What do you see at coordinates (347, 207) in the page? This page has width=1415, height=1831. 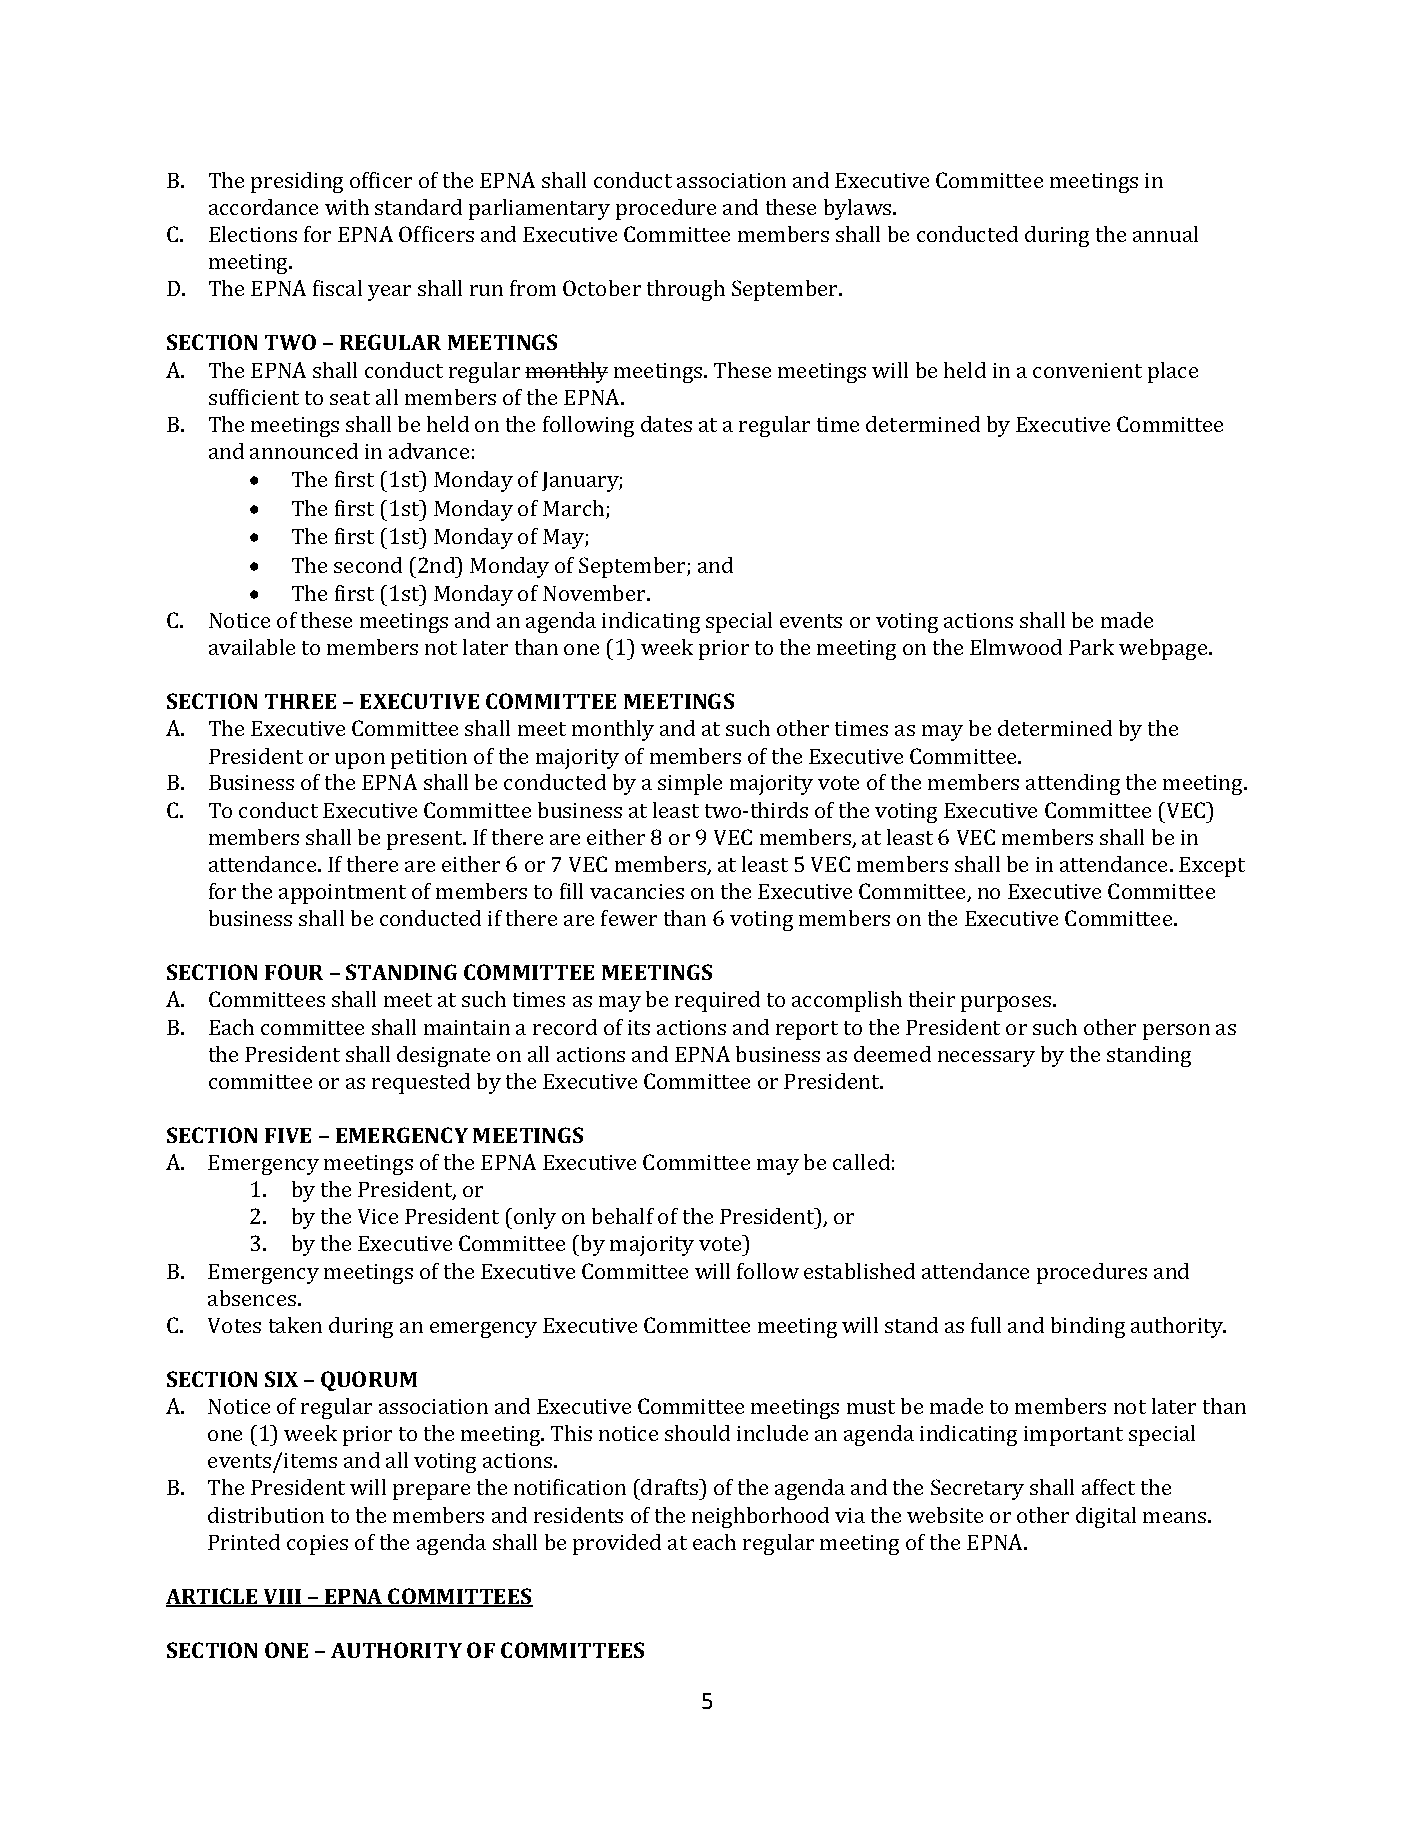 I see `with` at bounding box center [347, 207].
